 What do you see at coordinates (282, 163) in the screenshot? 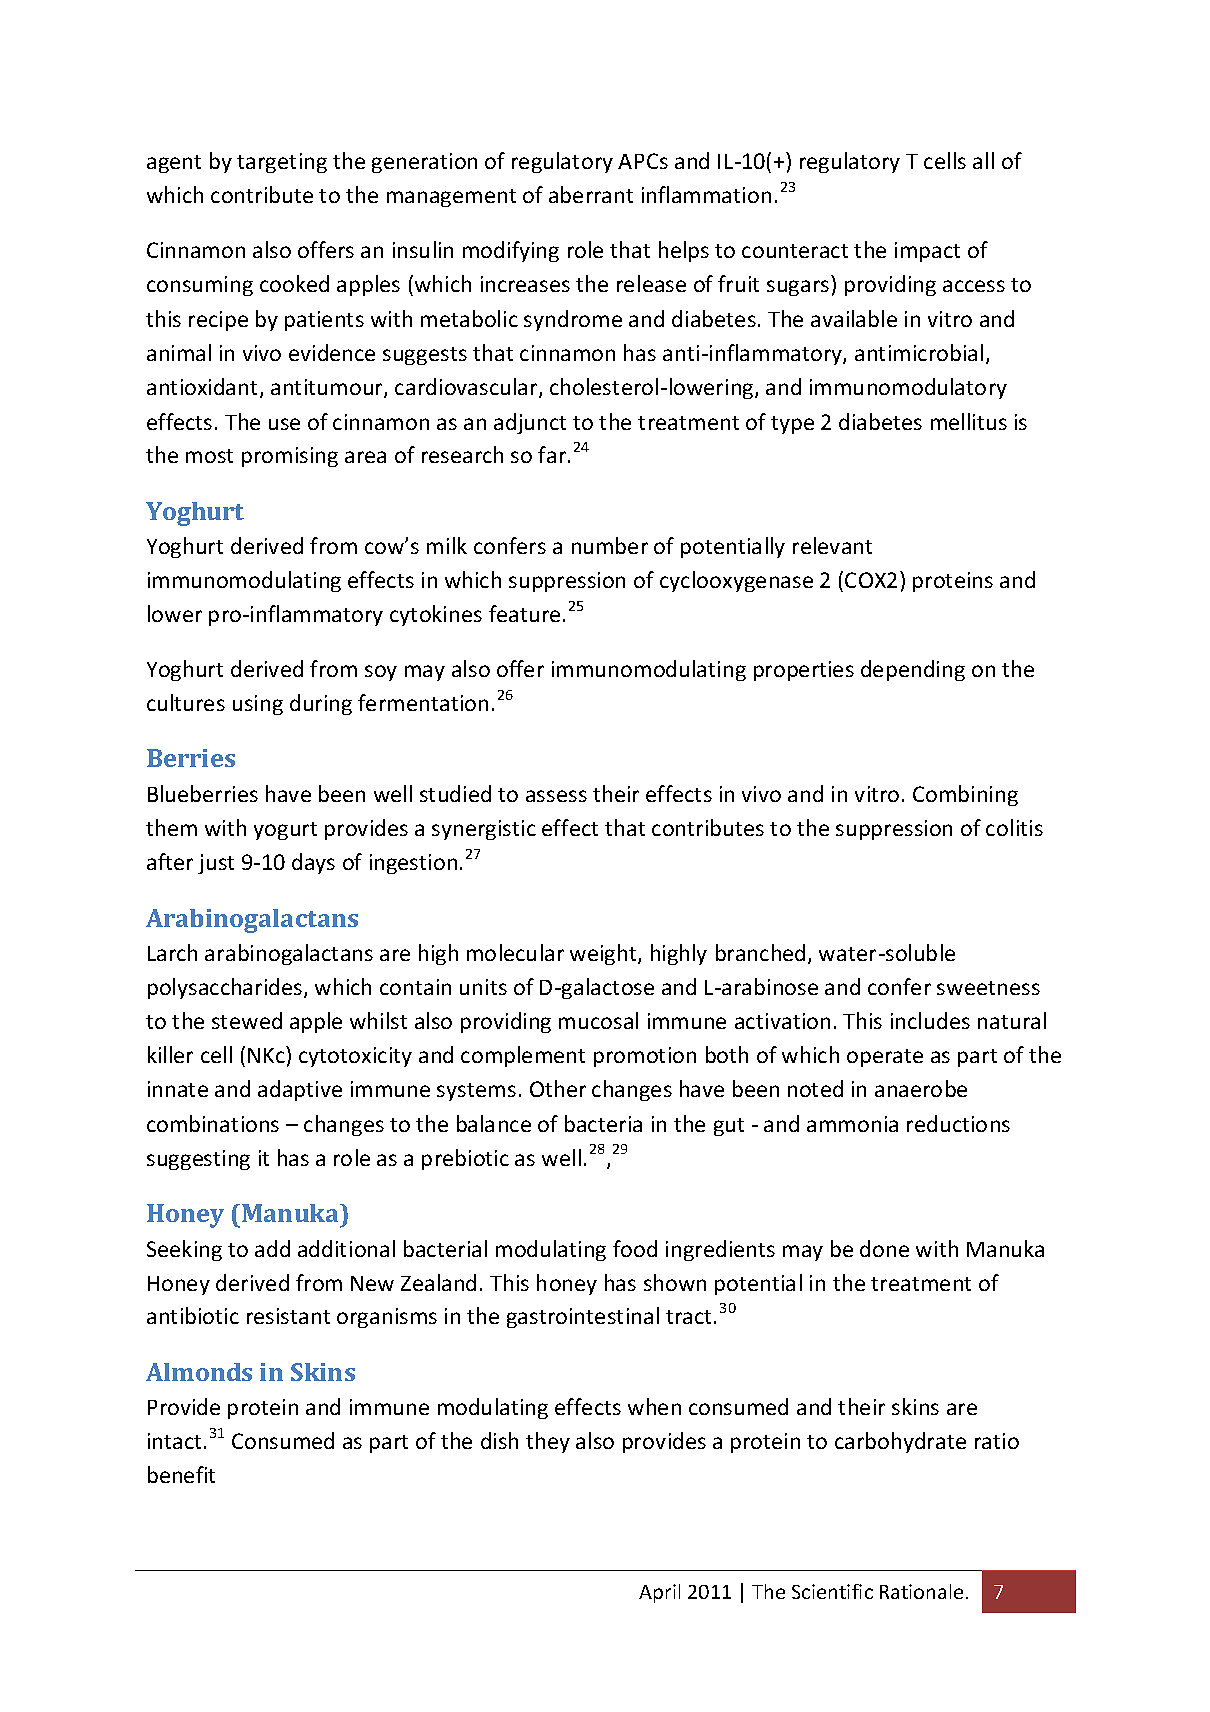
I see `targeting` at bounding box center [282, 163].
